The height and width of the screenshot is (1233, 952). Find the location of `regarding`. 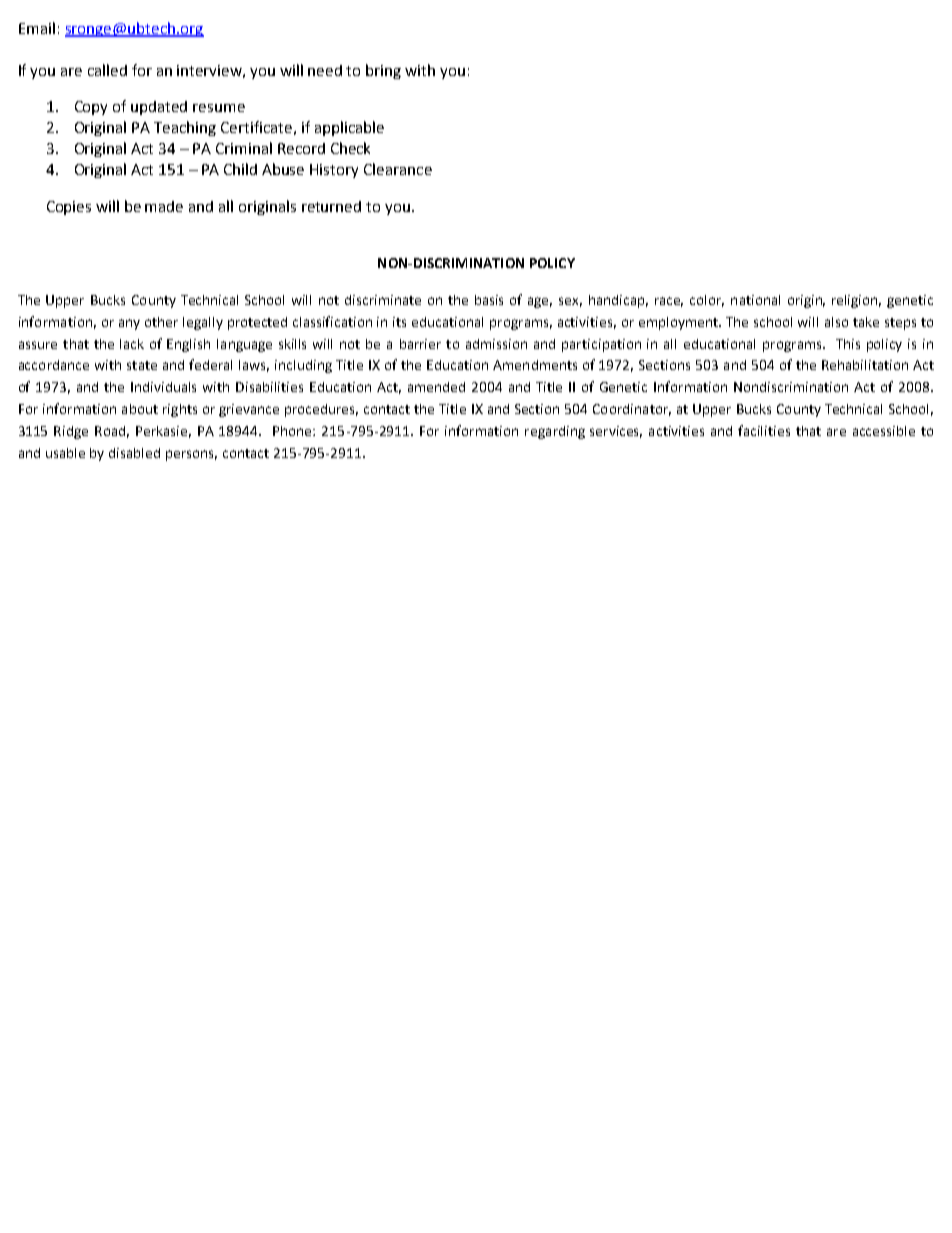

regarding is located at coordinates (555, 432).
